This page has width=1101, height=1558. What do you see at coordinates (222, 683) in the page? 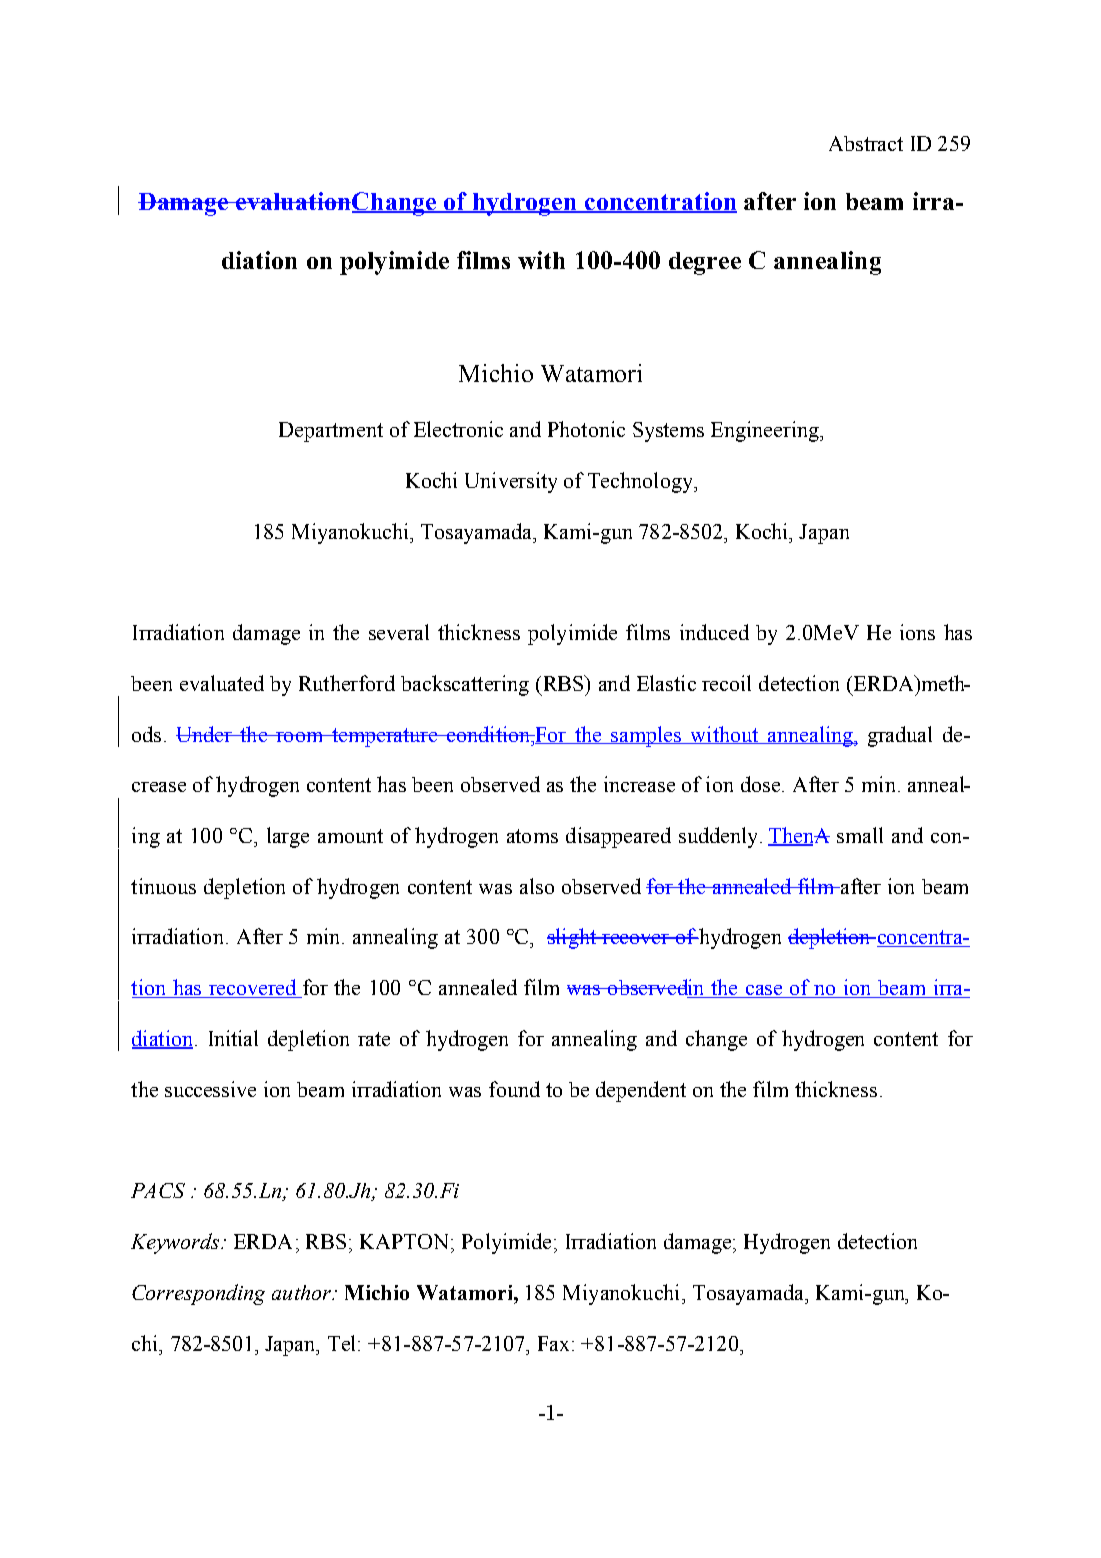
I see `evaluated` at bounding box center [222, 683].
